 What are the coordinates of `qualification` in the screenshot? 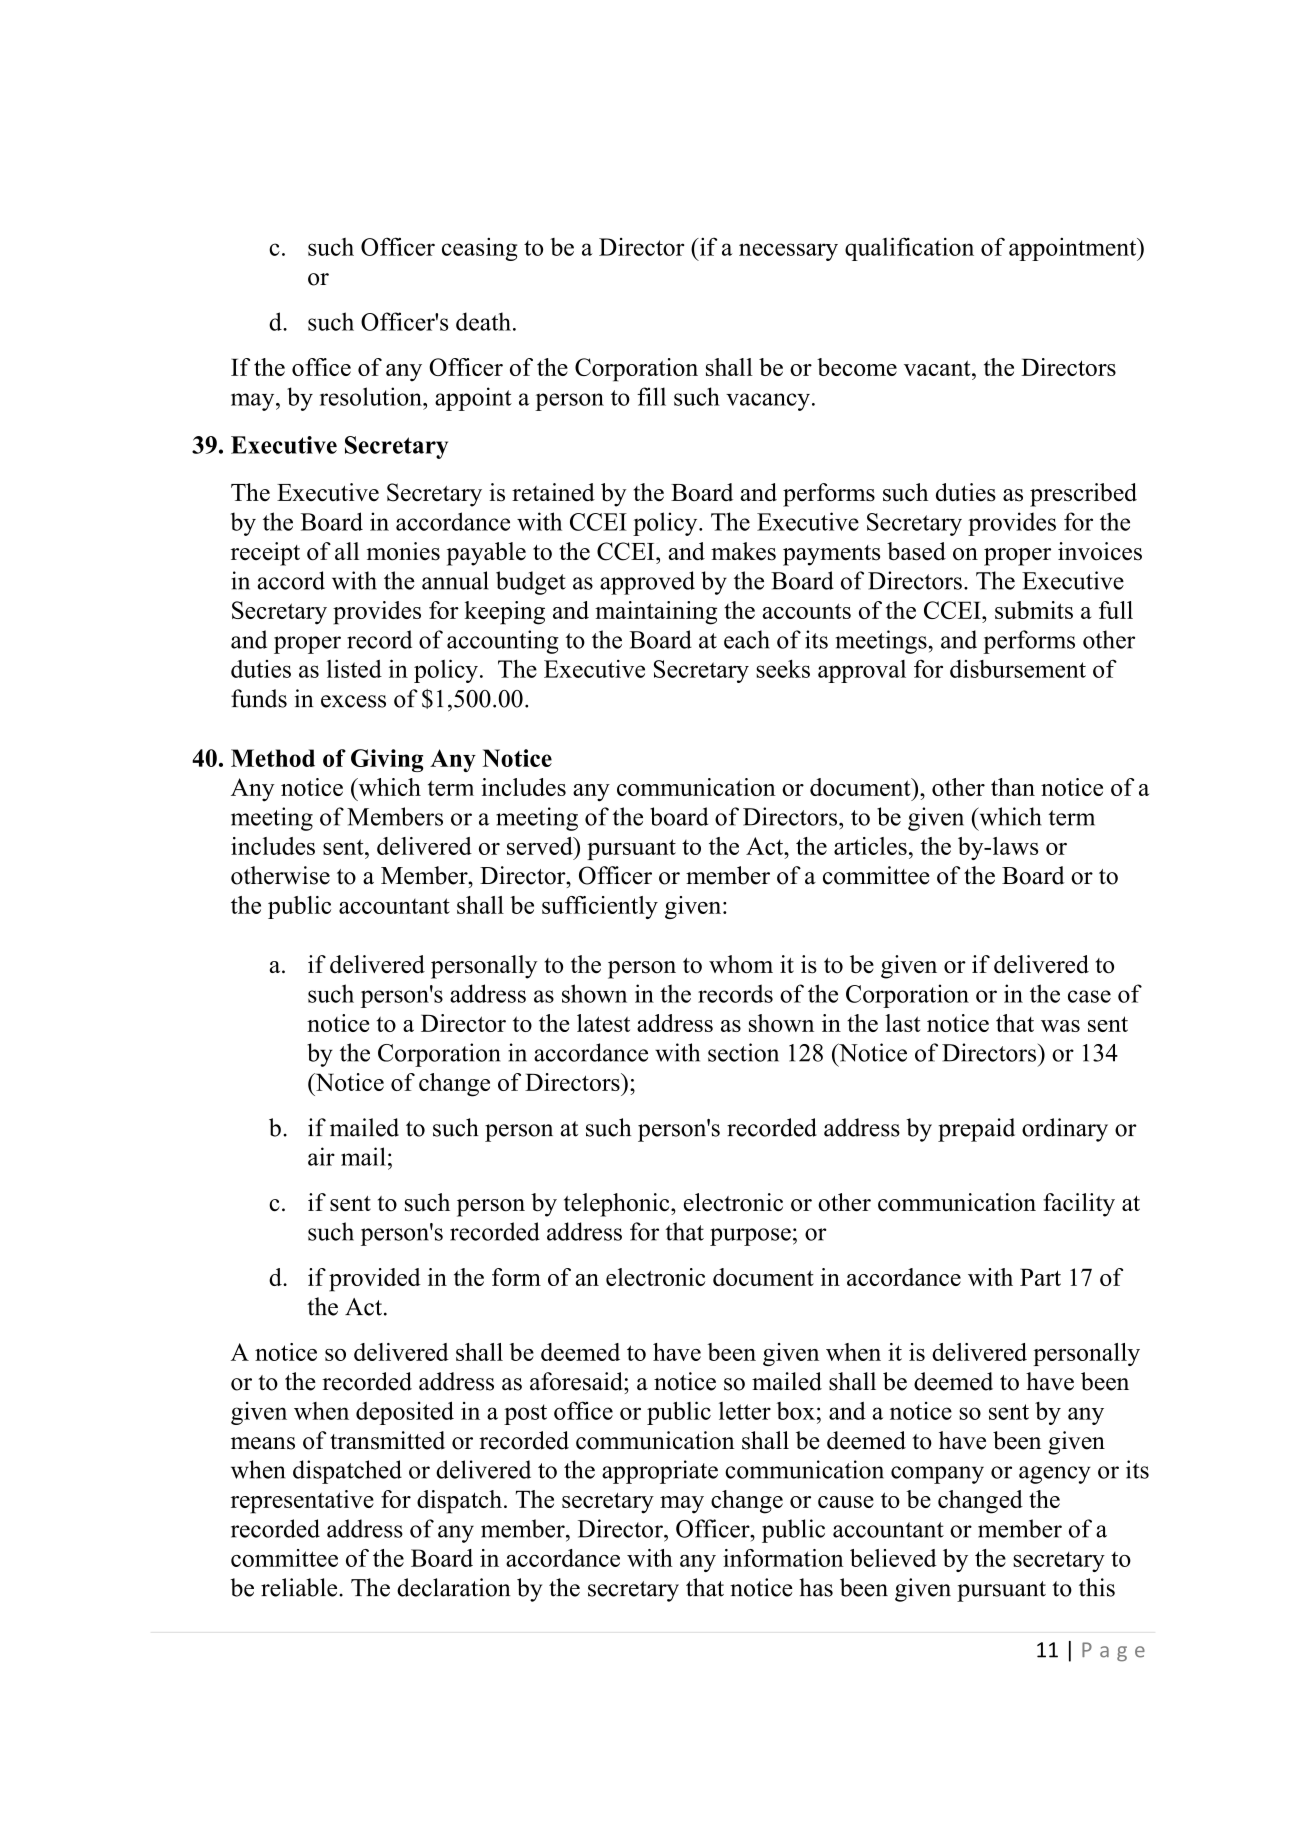 It's located at (909, 249).
